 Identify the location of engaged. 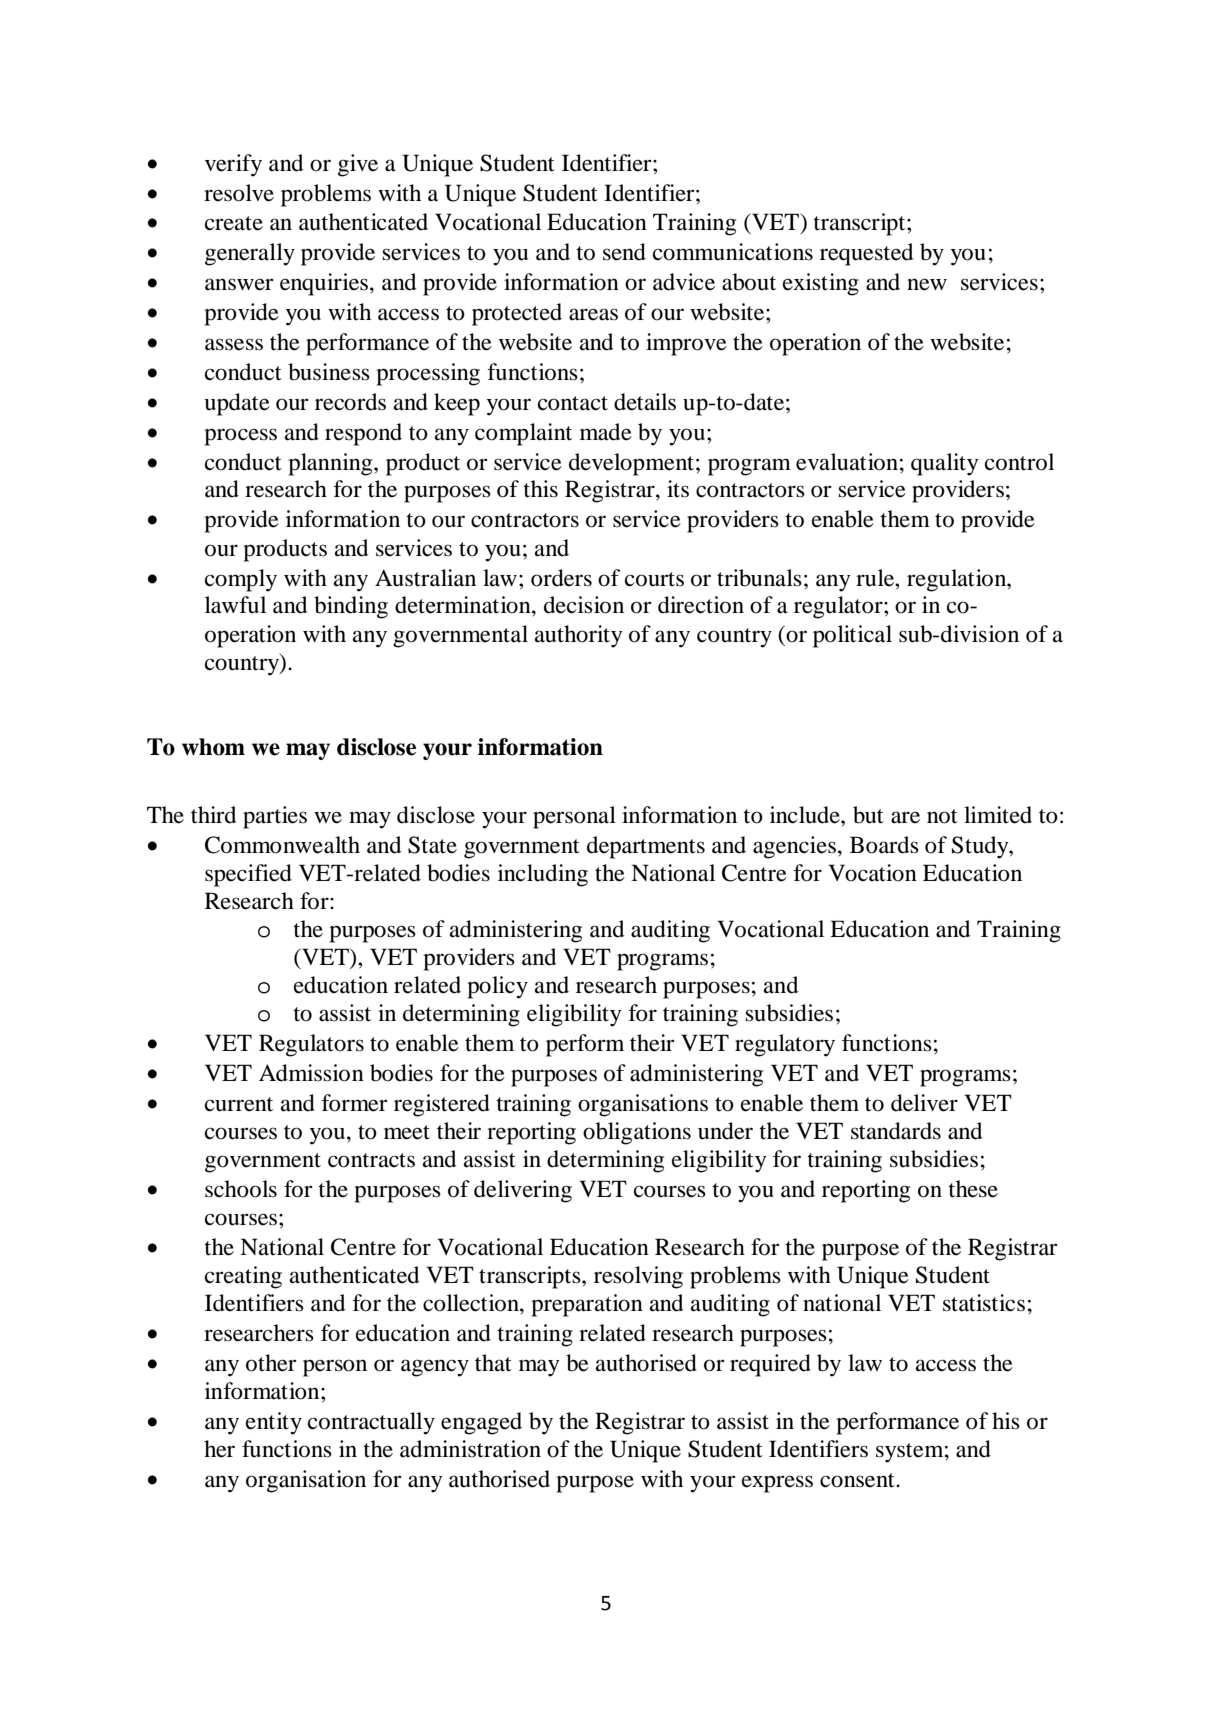
(481, 1423).
